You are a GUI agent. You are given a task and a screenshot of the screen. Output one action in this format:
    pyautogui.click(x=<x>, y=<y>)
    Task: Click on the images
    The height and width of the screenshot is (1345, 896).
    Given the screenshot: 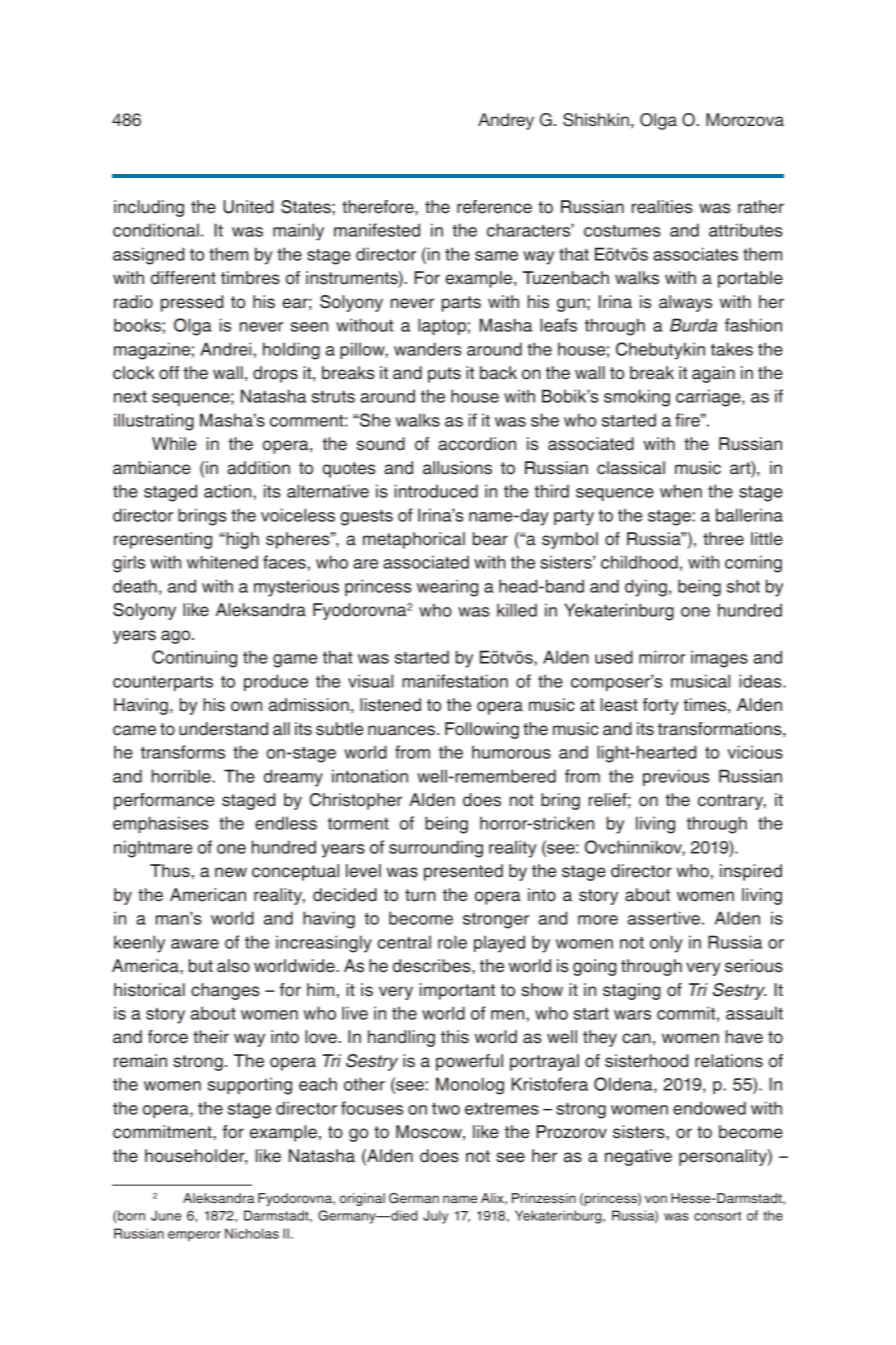 What is the action you would take?
    pyautogui.click(x=719, y=659)
